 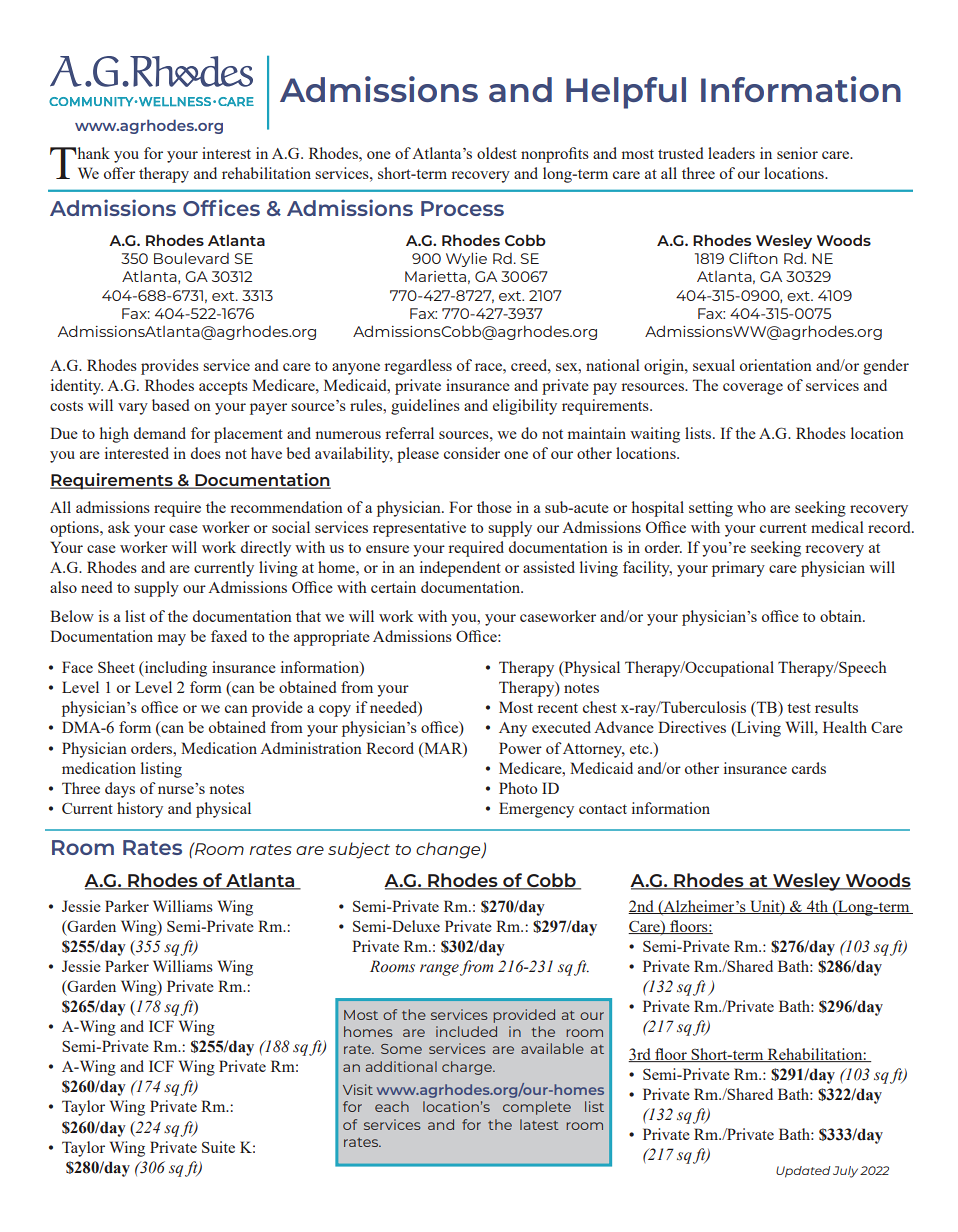 What do you see at coordinates (460, 569) in the screenshot?
I see `independent` at bounding box center [460, 569].
